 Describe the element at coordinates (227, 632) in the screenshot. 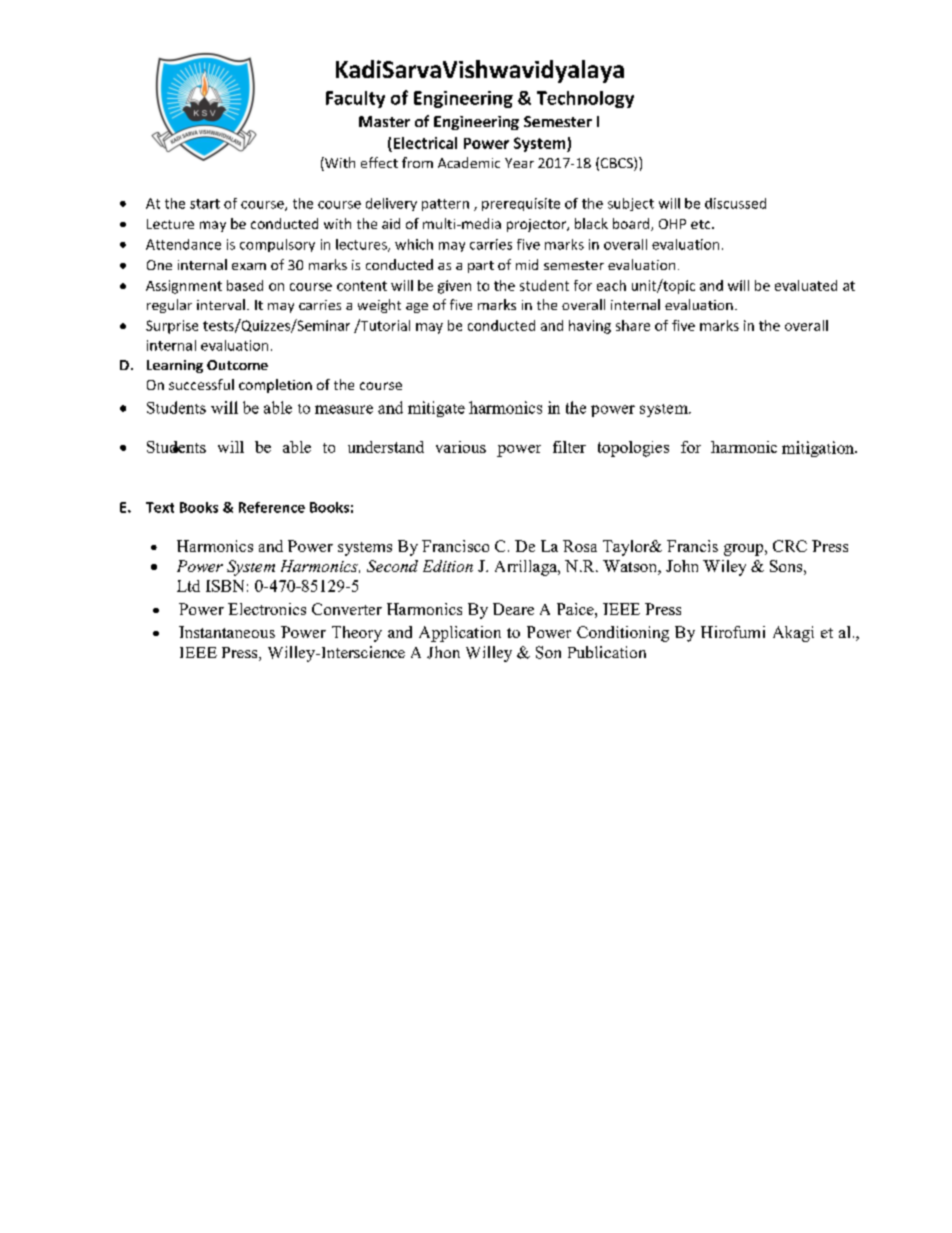

I see `Instantaneous` at that location.
